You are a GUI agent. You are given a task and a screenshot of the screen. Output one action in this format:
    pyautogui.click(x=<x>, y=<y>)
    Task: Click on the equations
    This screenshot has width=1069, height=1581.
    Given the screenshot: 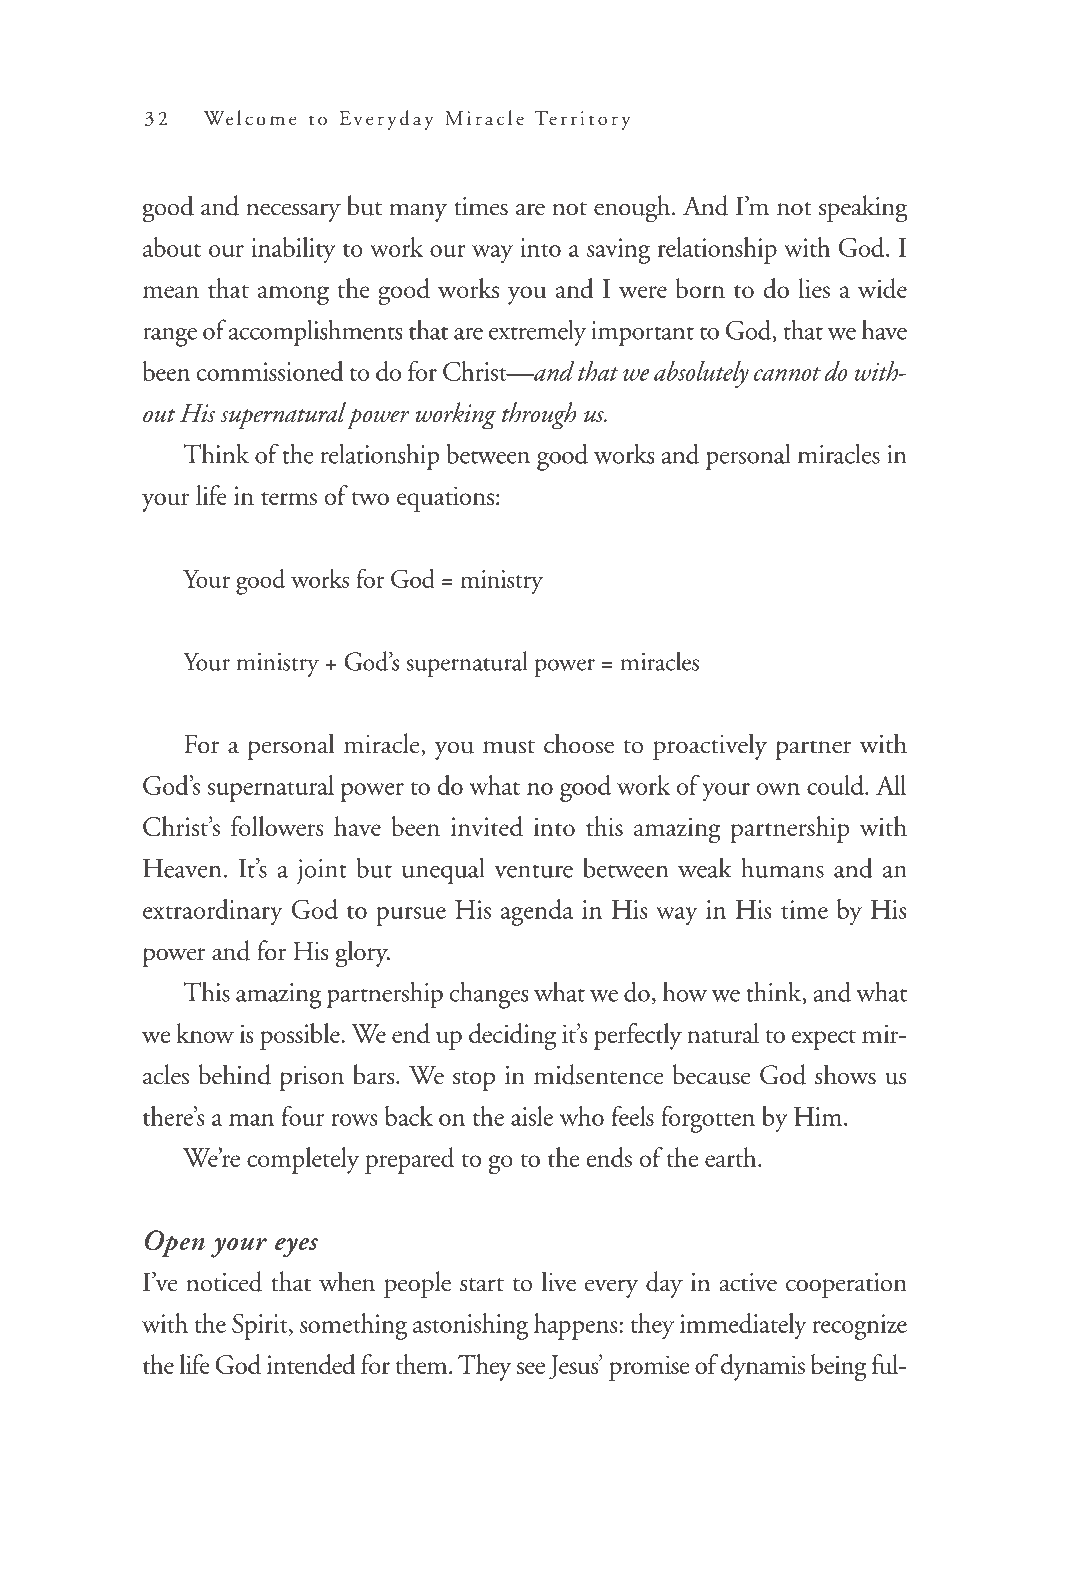 What is the action you would take?
    pyautogui.click(x=445, y=499)
